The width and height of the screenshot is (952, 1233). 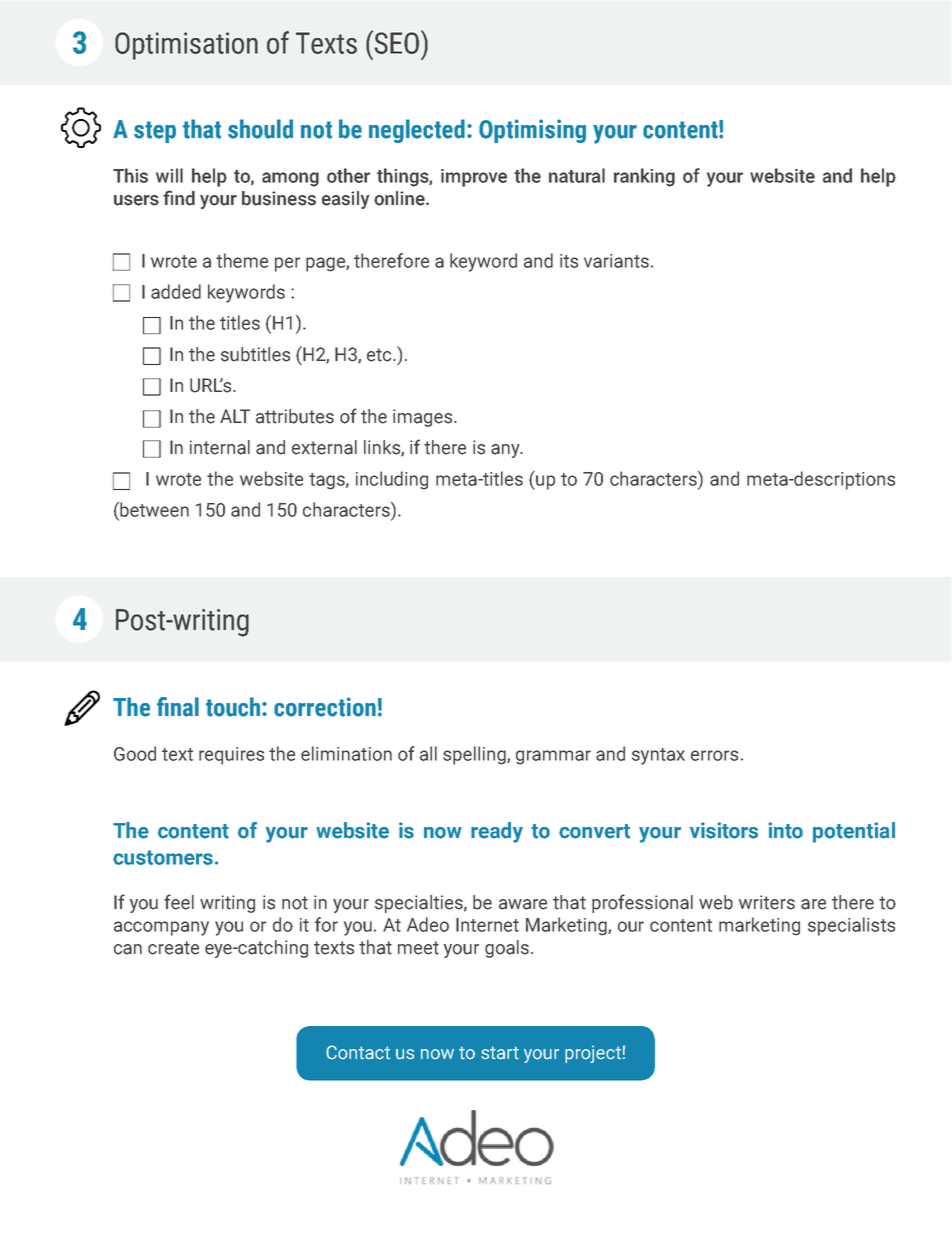 I want to click on create, so click(x=173, y=948).
